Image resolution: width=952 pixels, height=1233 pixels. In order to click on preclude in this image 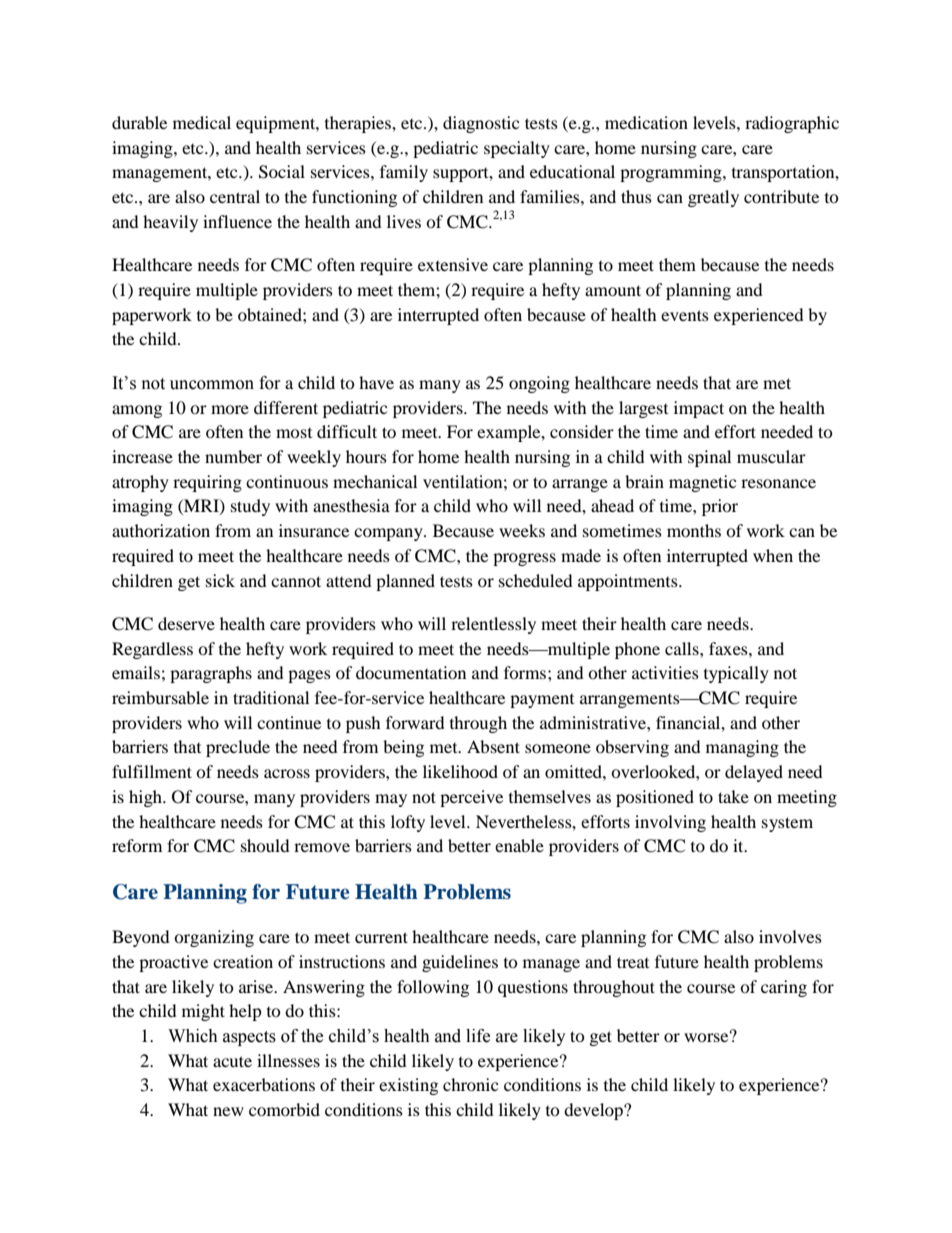, I will do `click(238, 748)`.
